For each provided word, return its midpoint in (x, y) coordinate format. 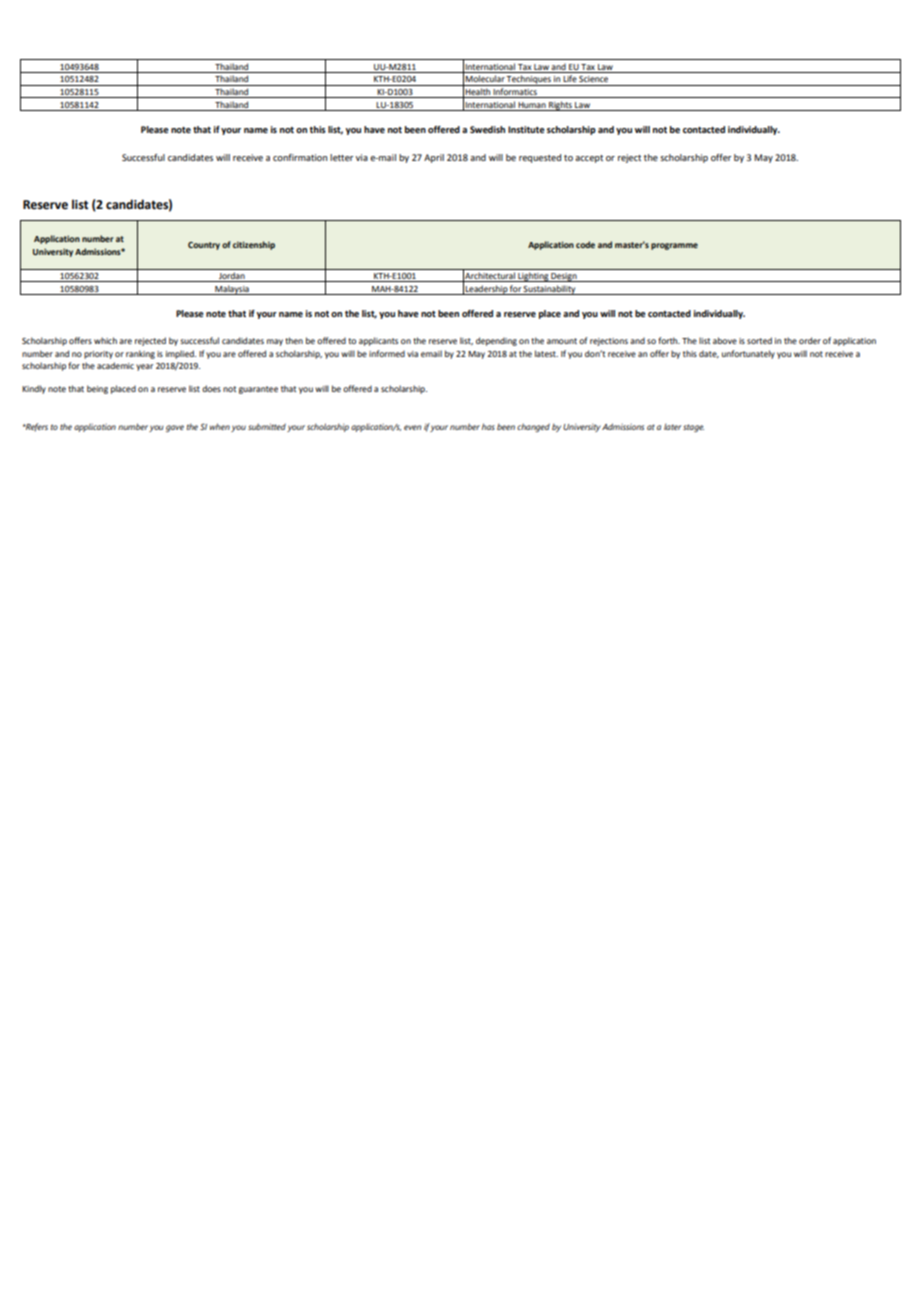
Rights (560, 106)
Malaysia (232, 290)
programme (674, 246)
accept (589, 159)
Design (564, 277)
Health (478, 93)
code (585, 244)
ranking (140, 354)
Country (204, 246)
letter (341, 157)
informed (387, 353)
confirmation (300, 157)
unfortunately (748, 354)
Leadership (486, 290)
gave (175, 428)
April (434, 158)
